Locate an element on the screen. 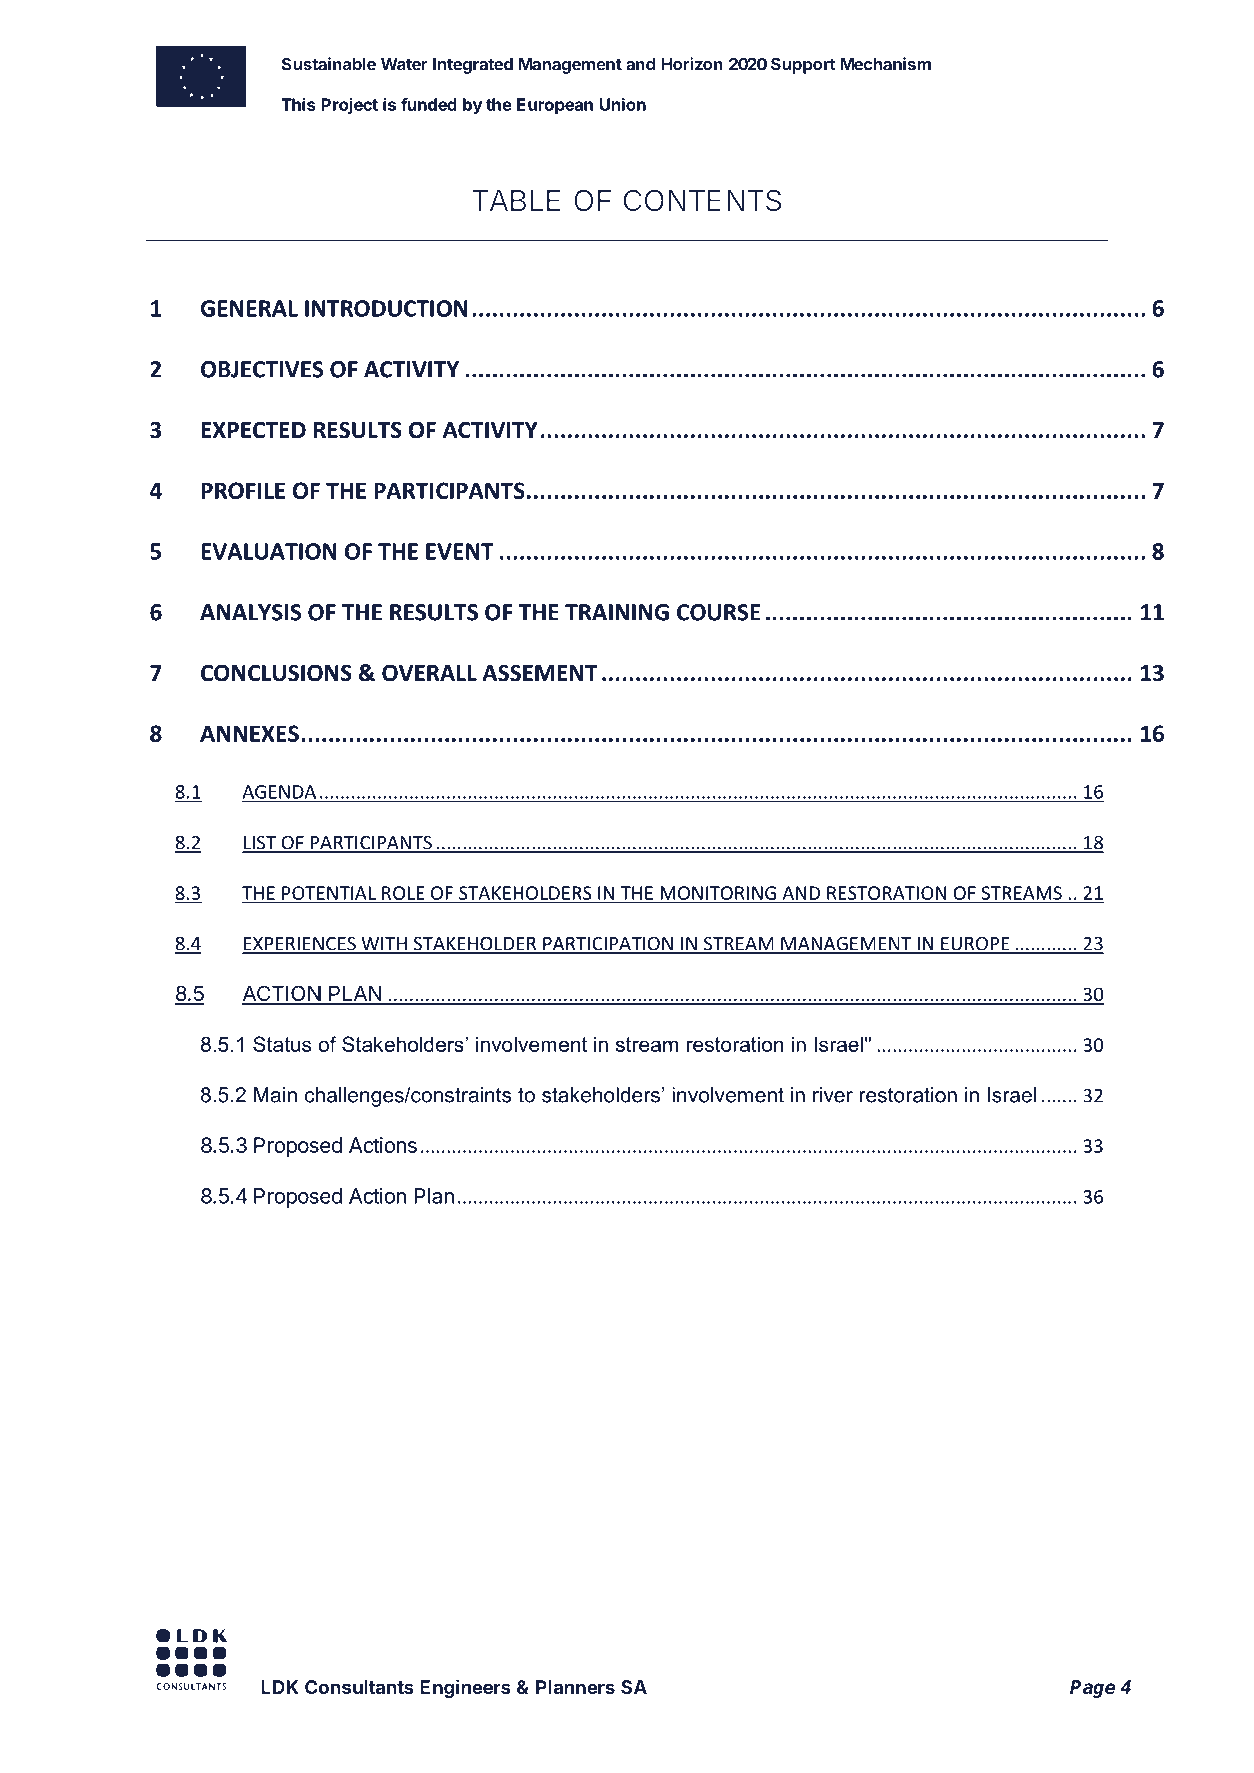 The image size is (1254, 1773). Project is located at coordinates (349, 106).
